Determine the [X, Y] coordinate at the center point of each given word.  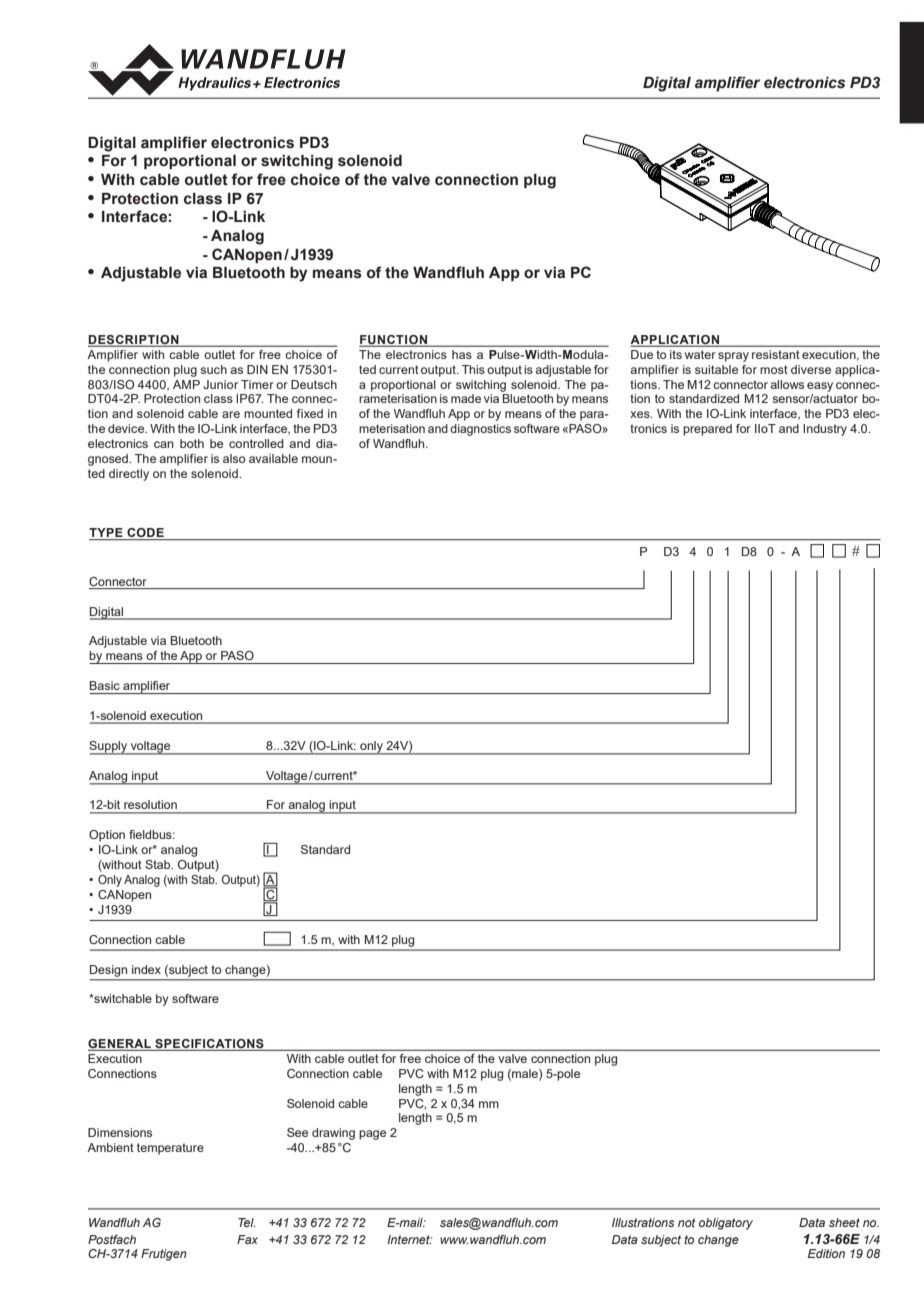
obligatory [726, 1224]
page [372, 1135]
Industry [825, 430]
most [774, 369]
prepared [707, 430]
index [146, 969]
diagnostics [480, 430]
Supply [109, 748]
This [473, 369]
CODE [145, 534]
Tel [246, 1222]
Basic [105, 685]
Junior [220, 384]
